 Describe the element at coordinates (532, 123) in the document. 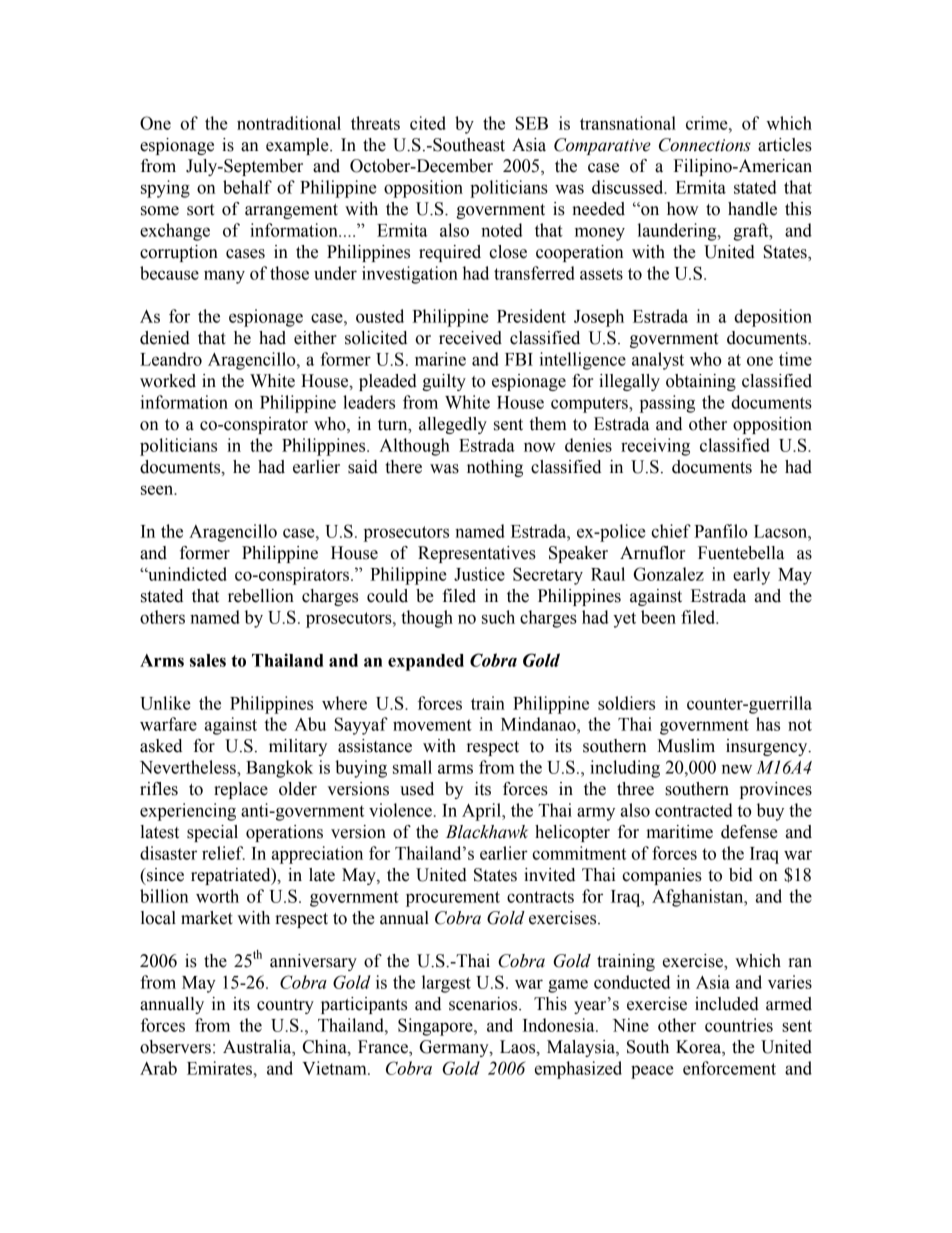

I see `SEB` at that location.
